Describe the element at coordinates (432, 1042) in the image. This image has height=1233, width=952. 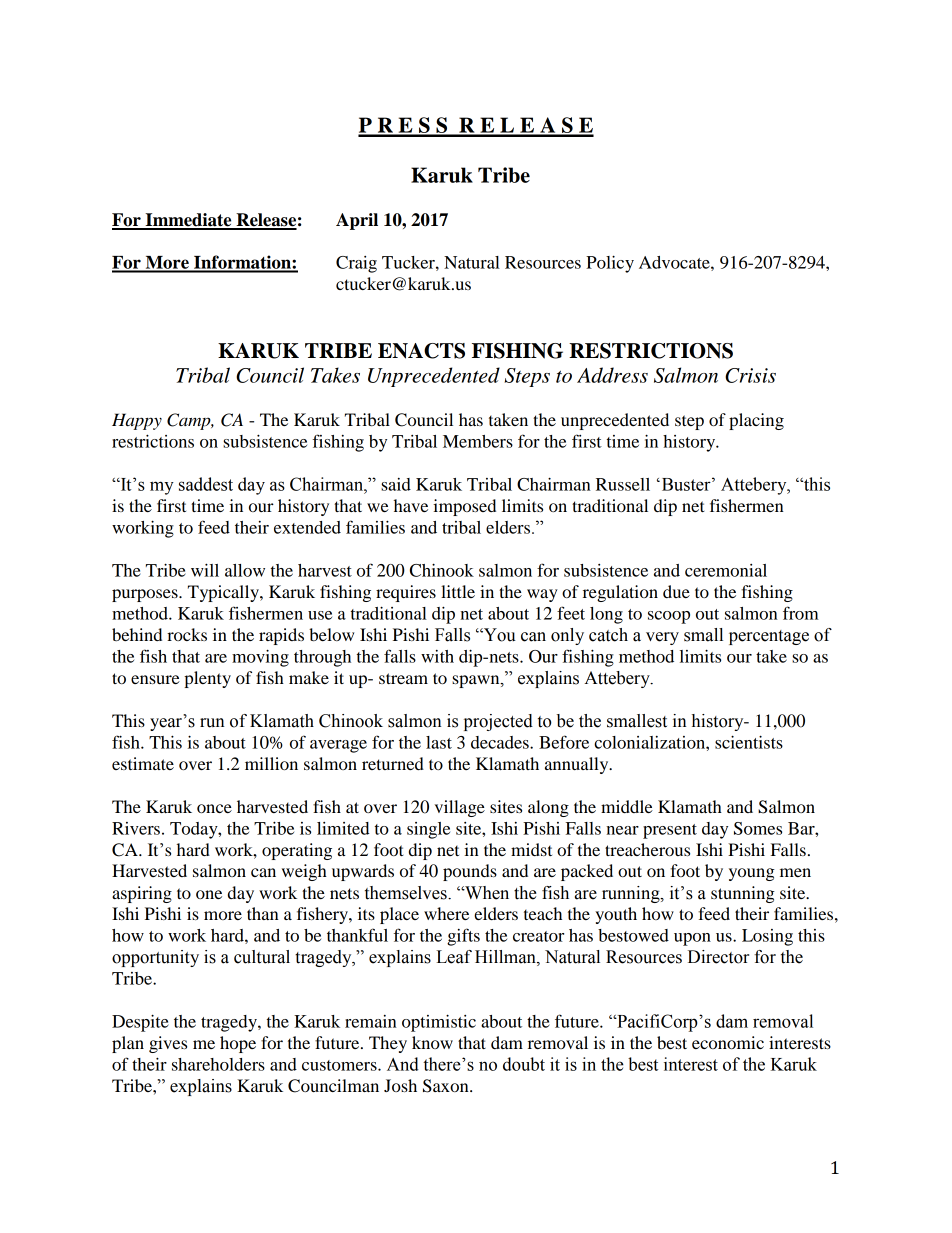
I see `know` at that location.
